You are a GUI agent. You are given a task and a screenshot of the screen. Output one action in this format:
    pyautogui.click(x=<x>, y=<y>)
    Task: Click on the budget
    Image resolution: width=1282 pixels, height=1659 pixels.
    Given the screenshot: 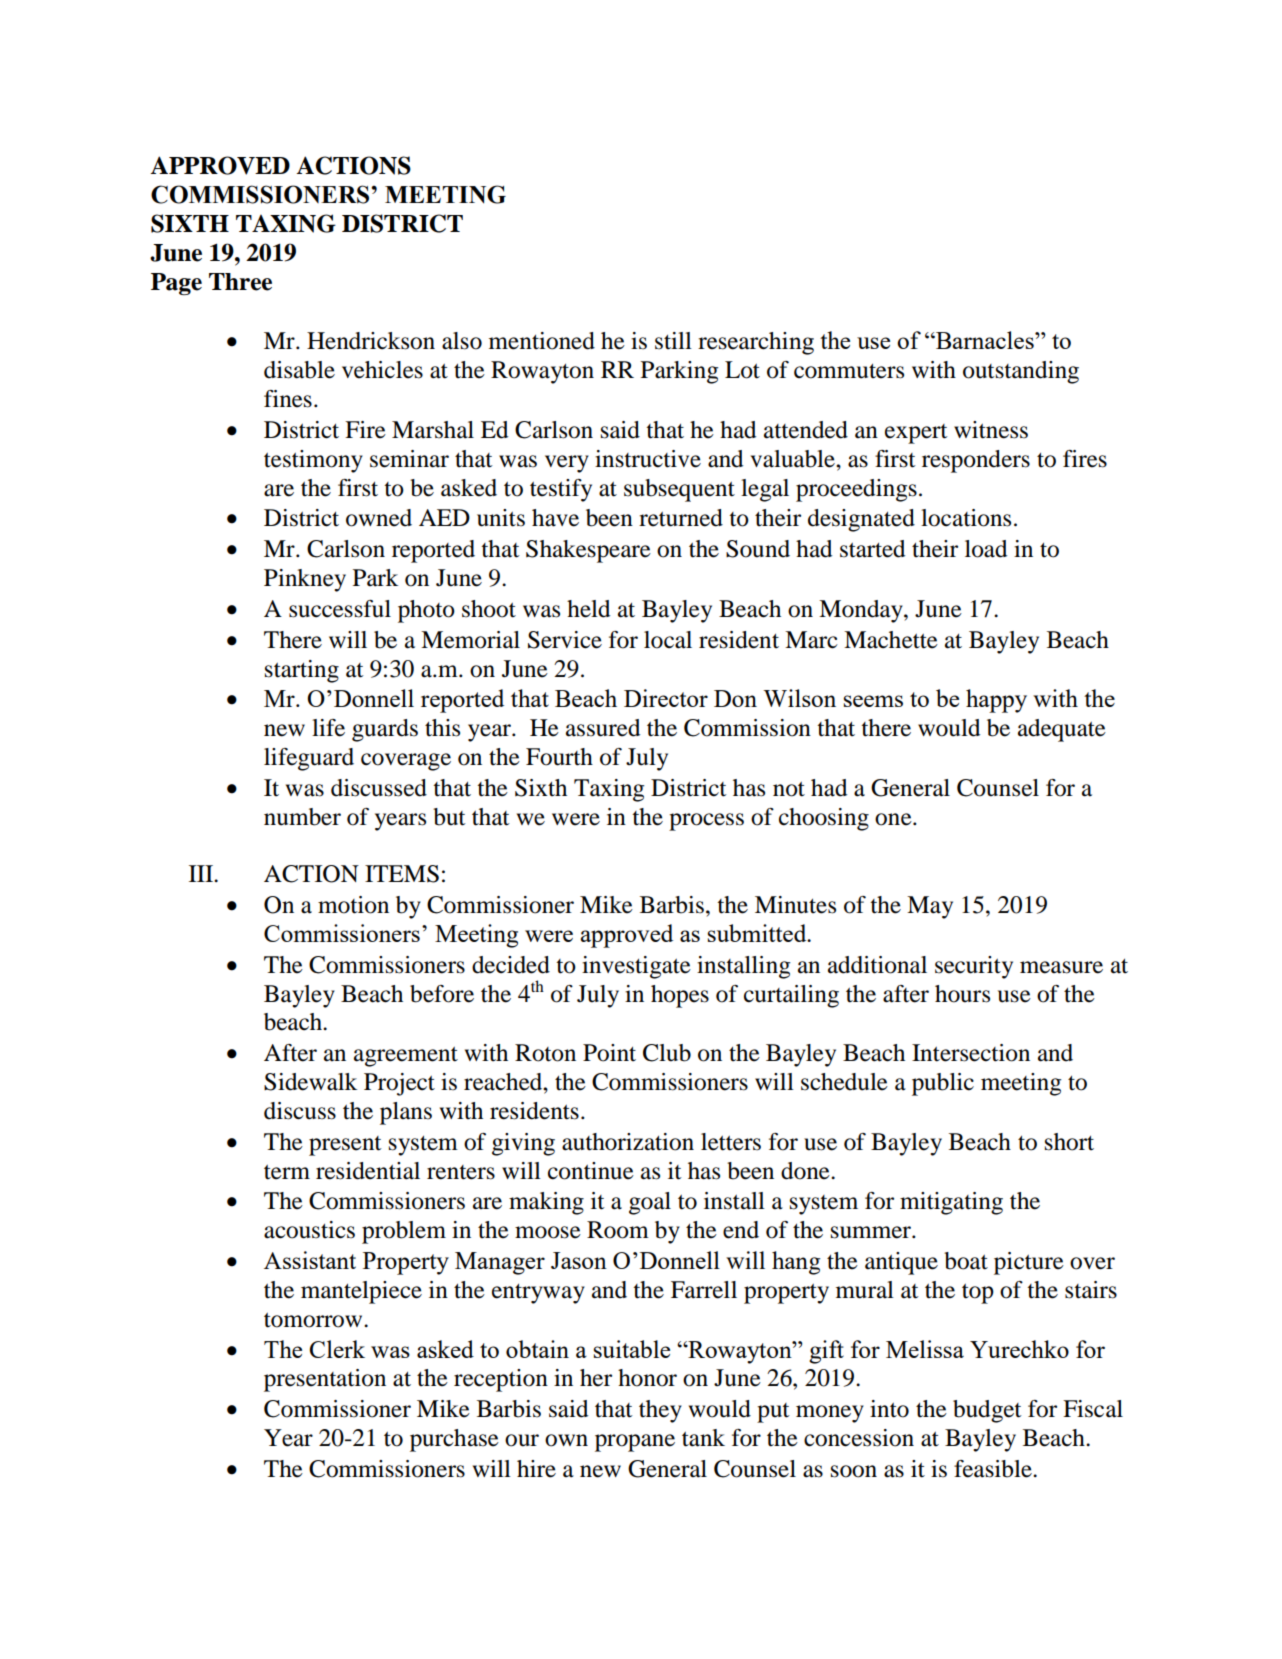 What is the action you would take?
    pyautogui.click(x=987, y=1411)
